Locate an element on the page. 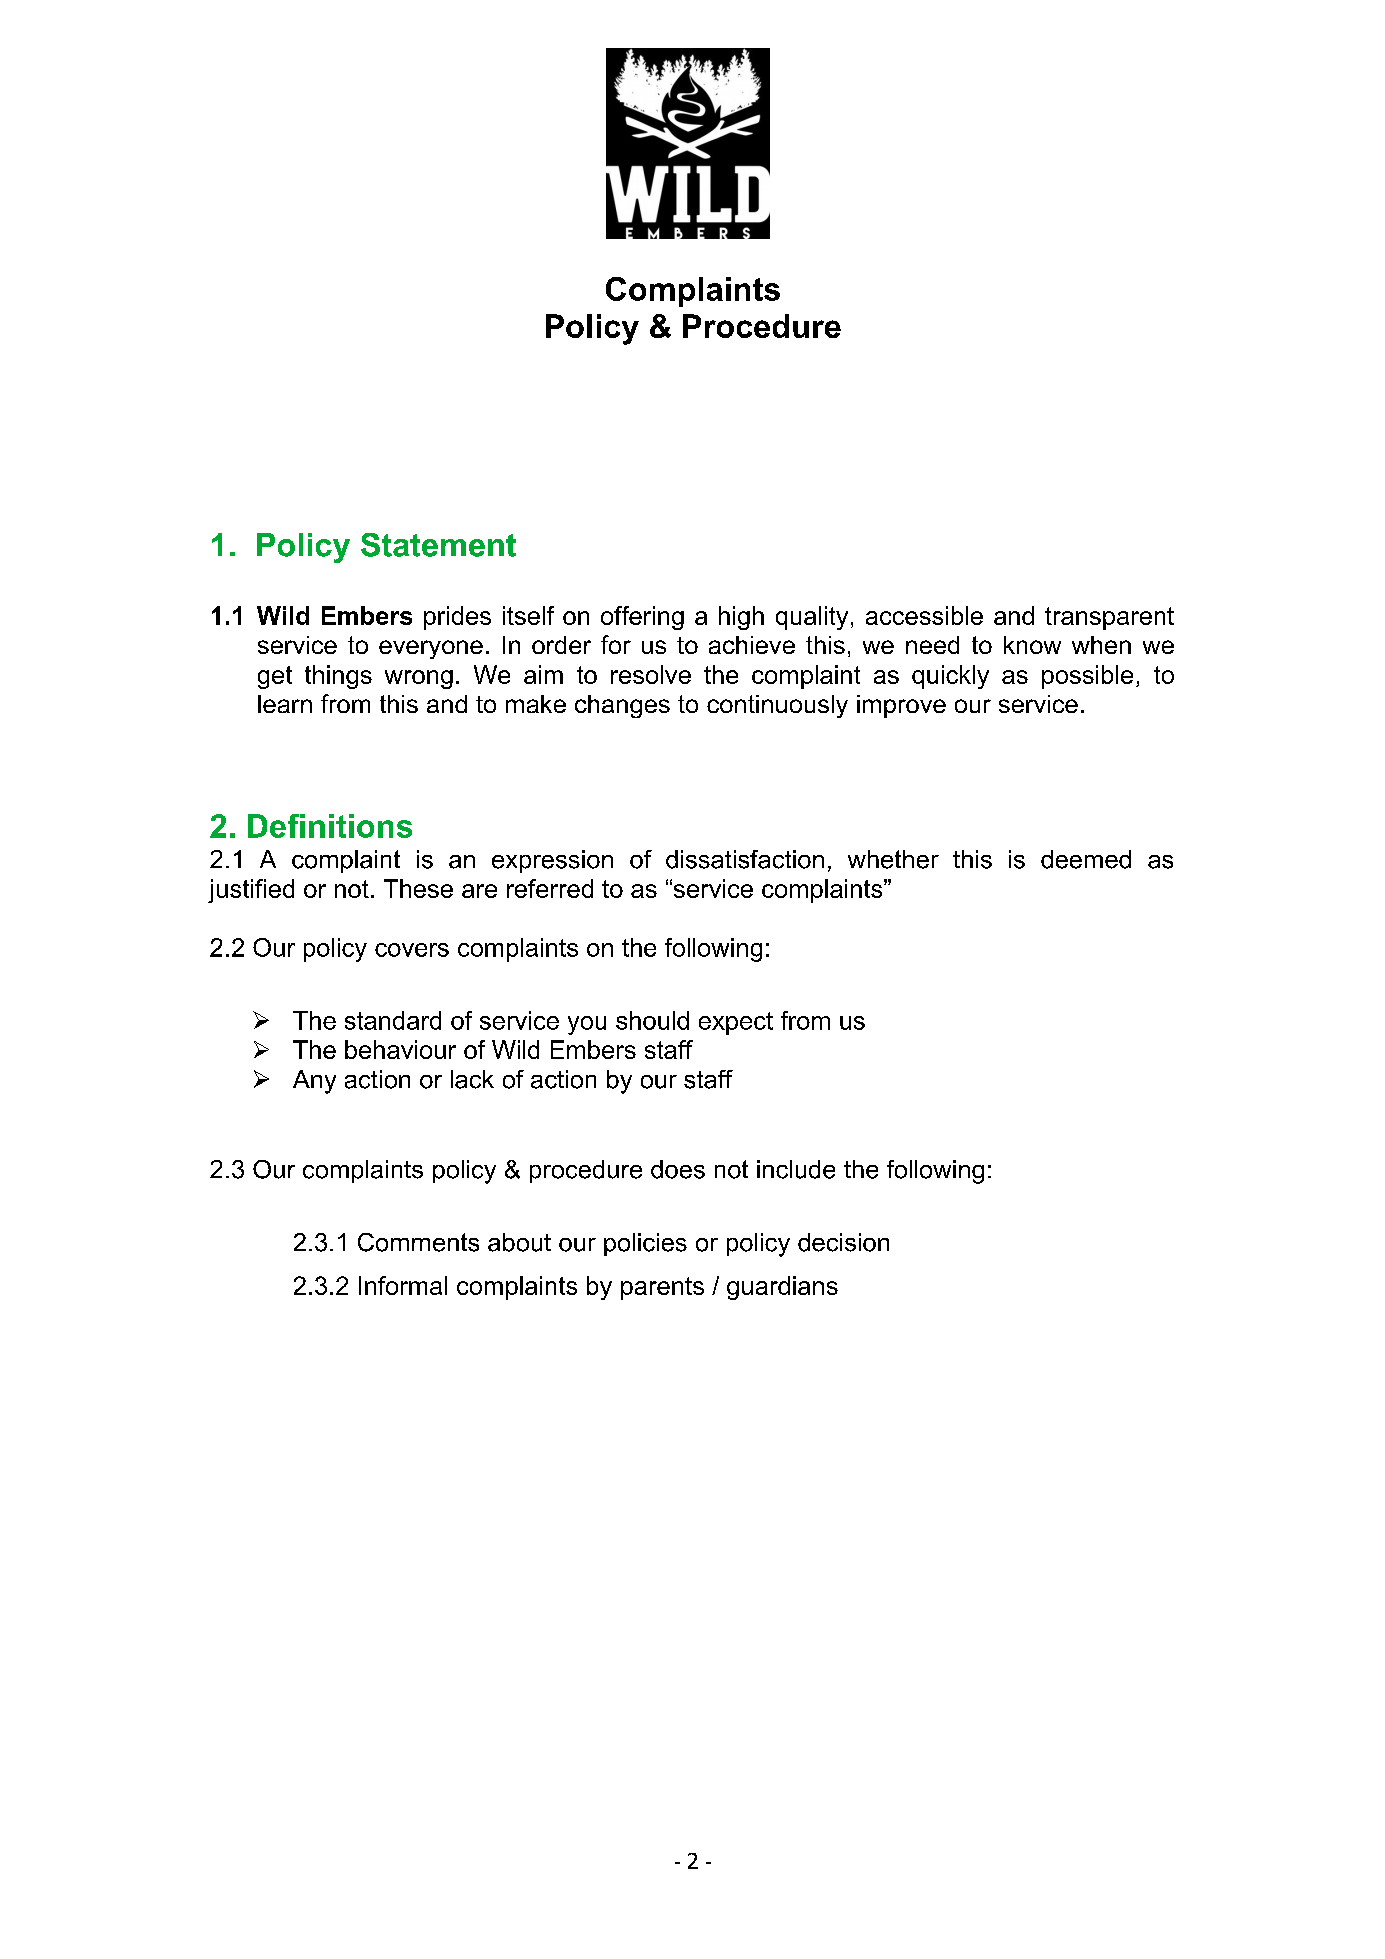  does is located at coordinates (678, 1169).
